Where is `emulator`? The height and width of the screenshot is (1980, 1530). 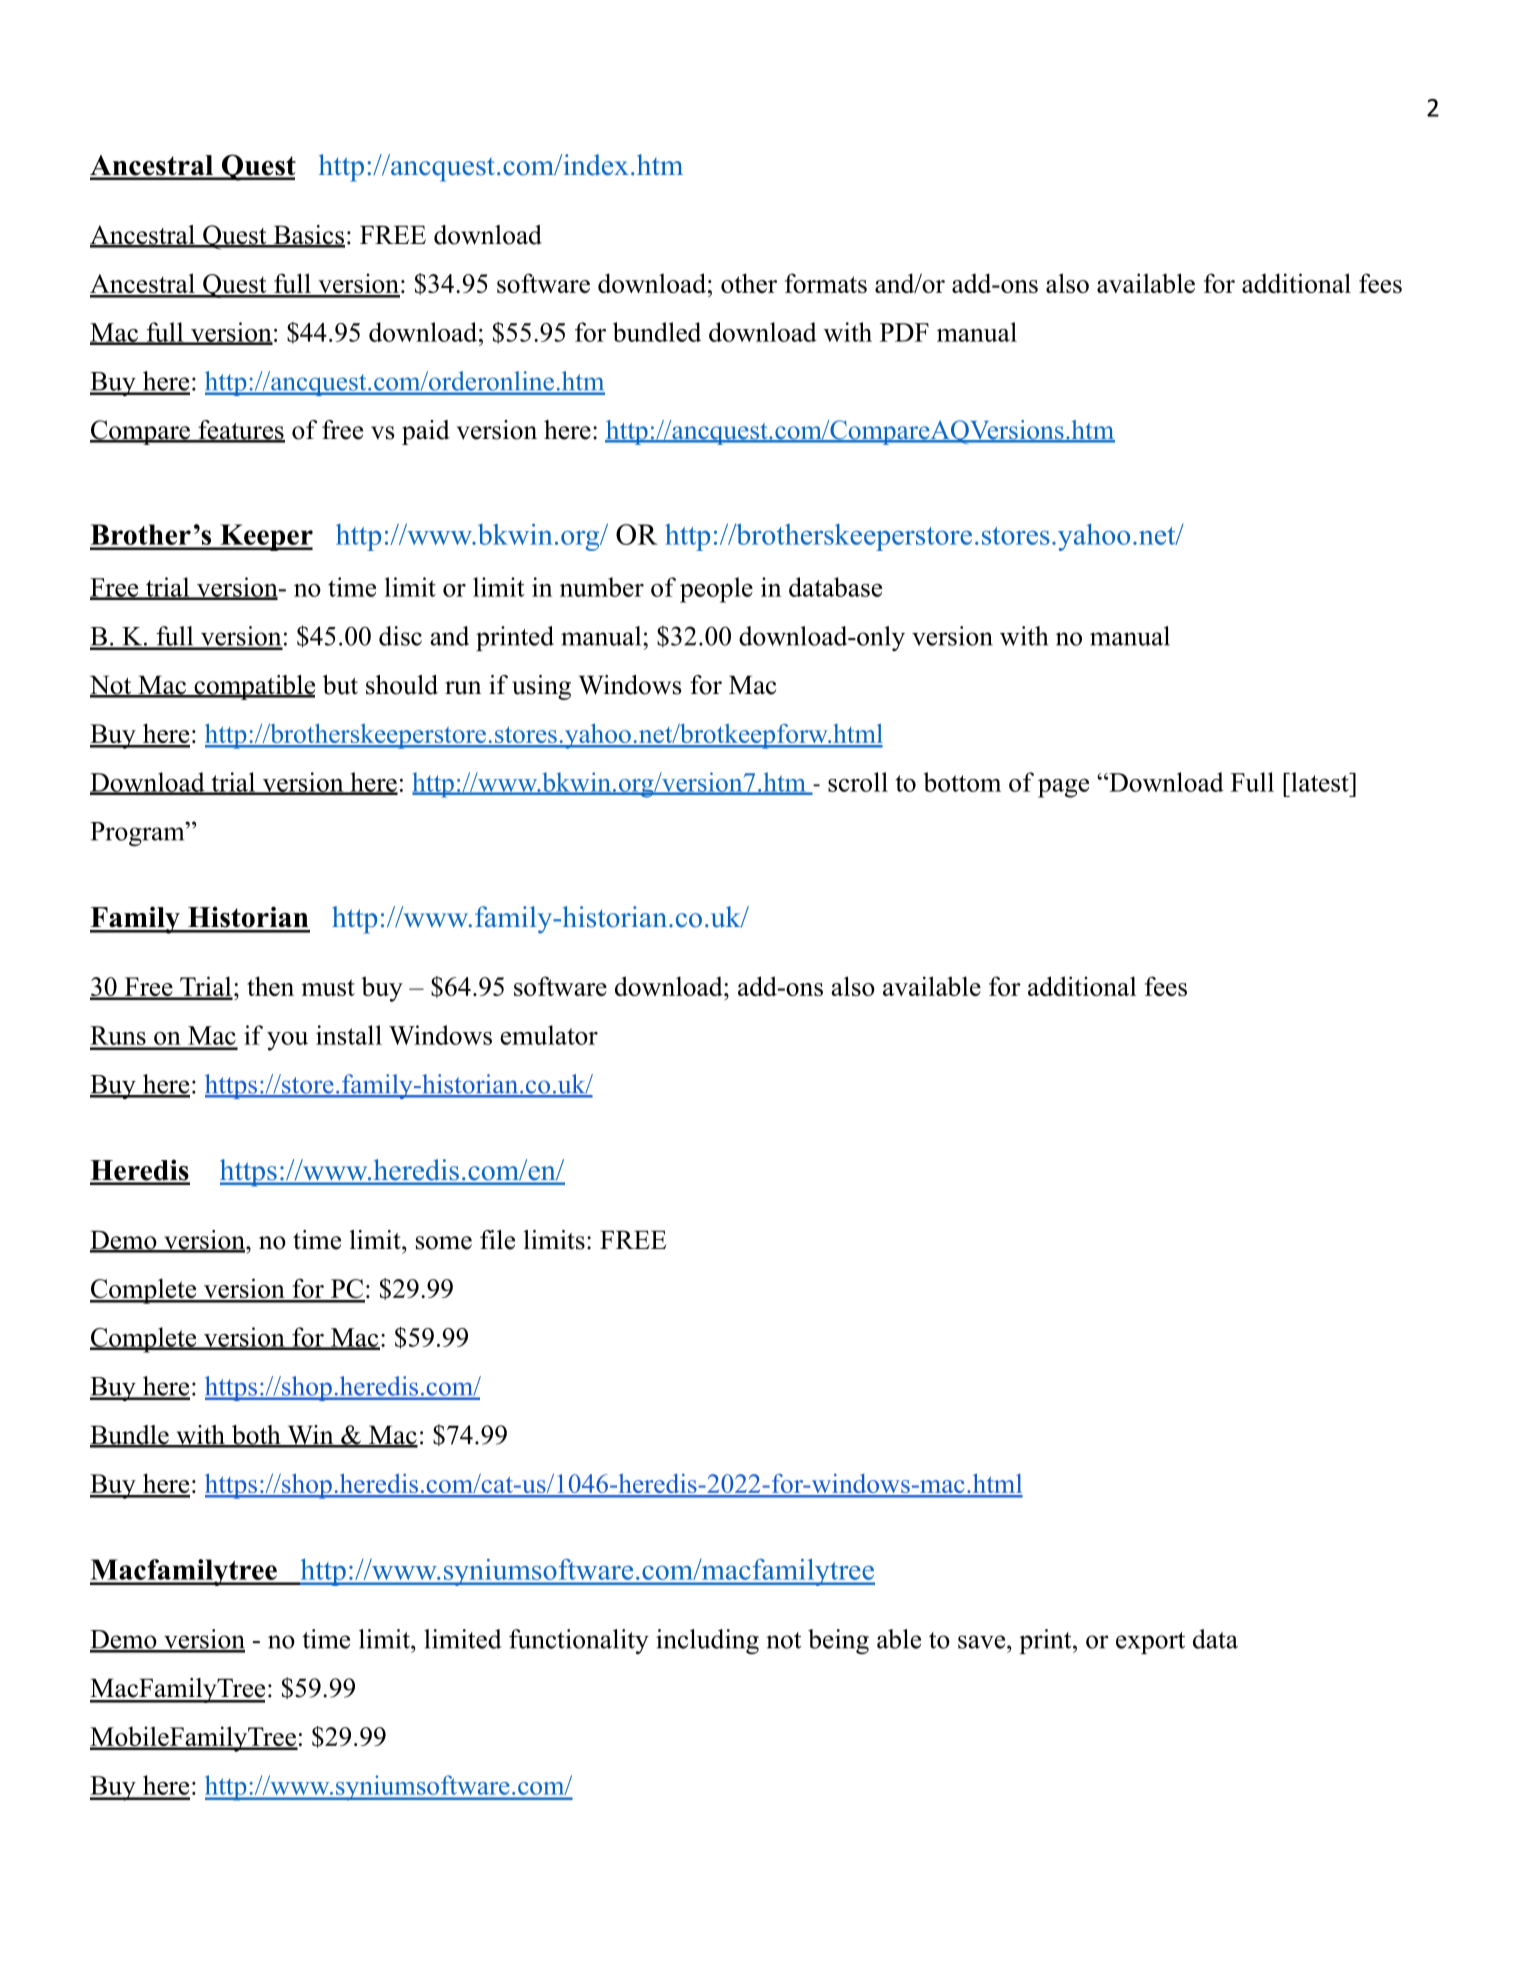
emulator is located at coordinates (549, 1035).
